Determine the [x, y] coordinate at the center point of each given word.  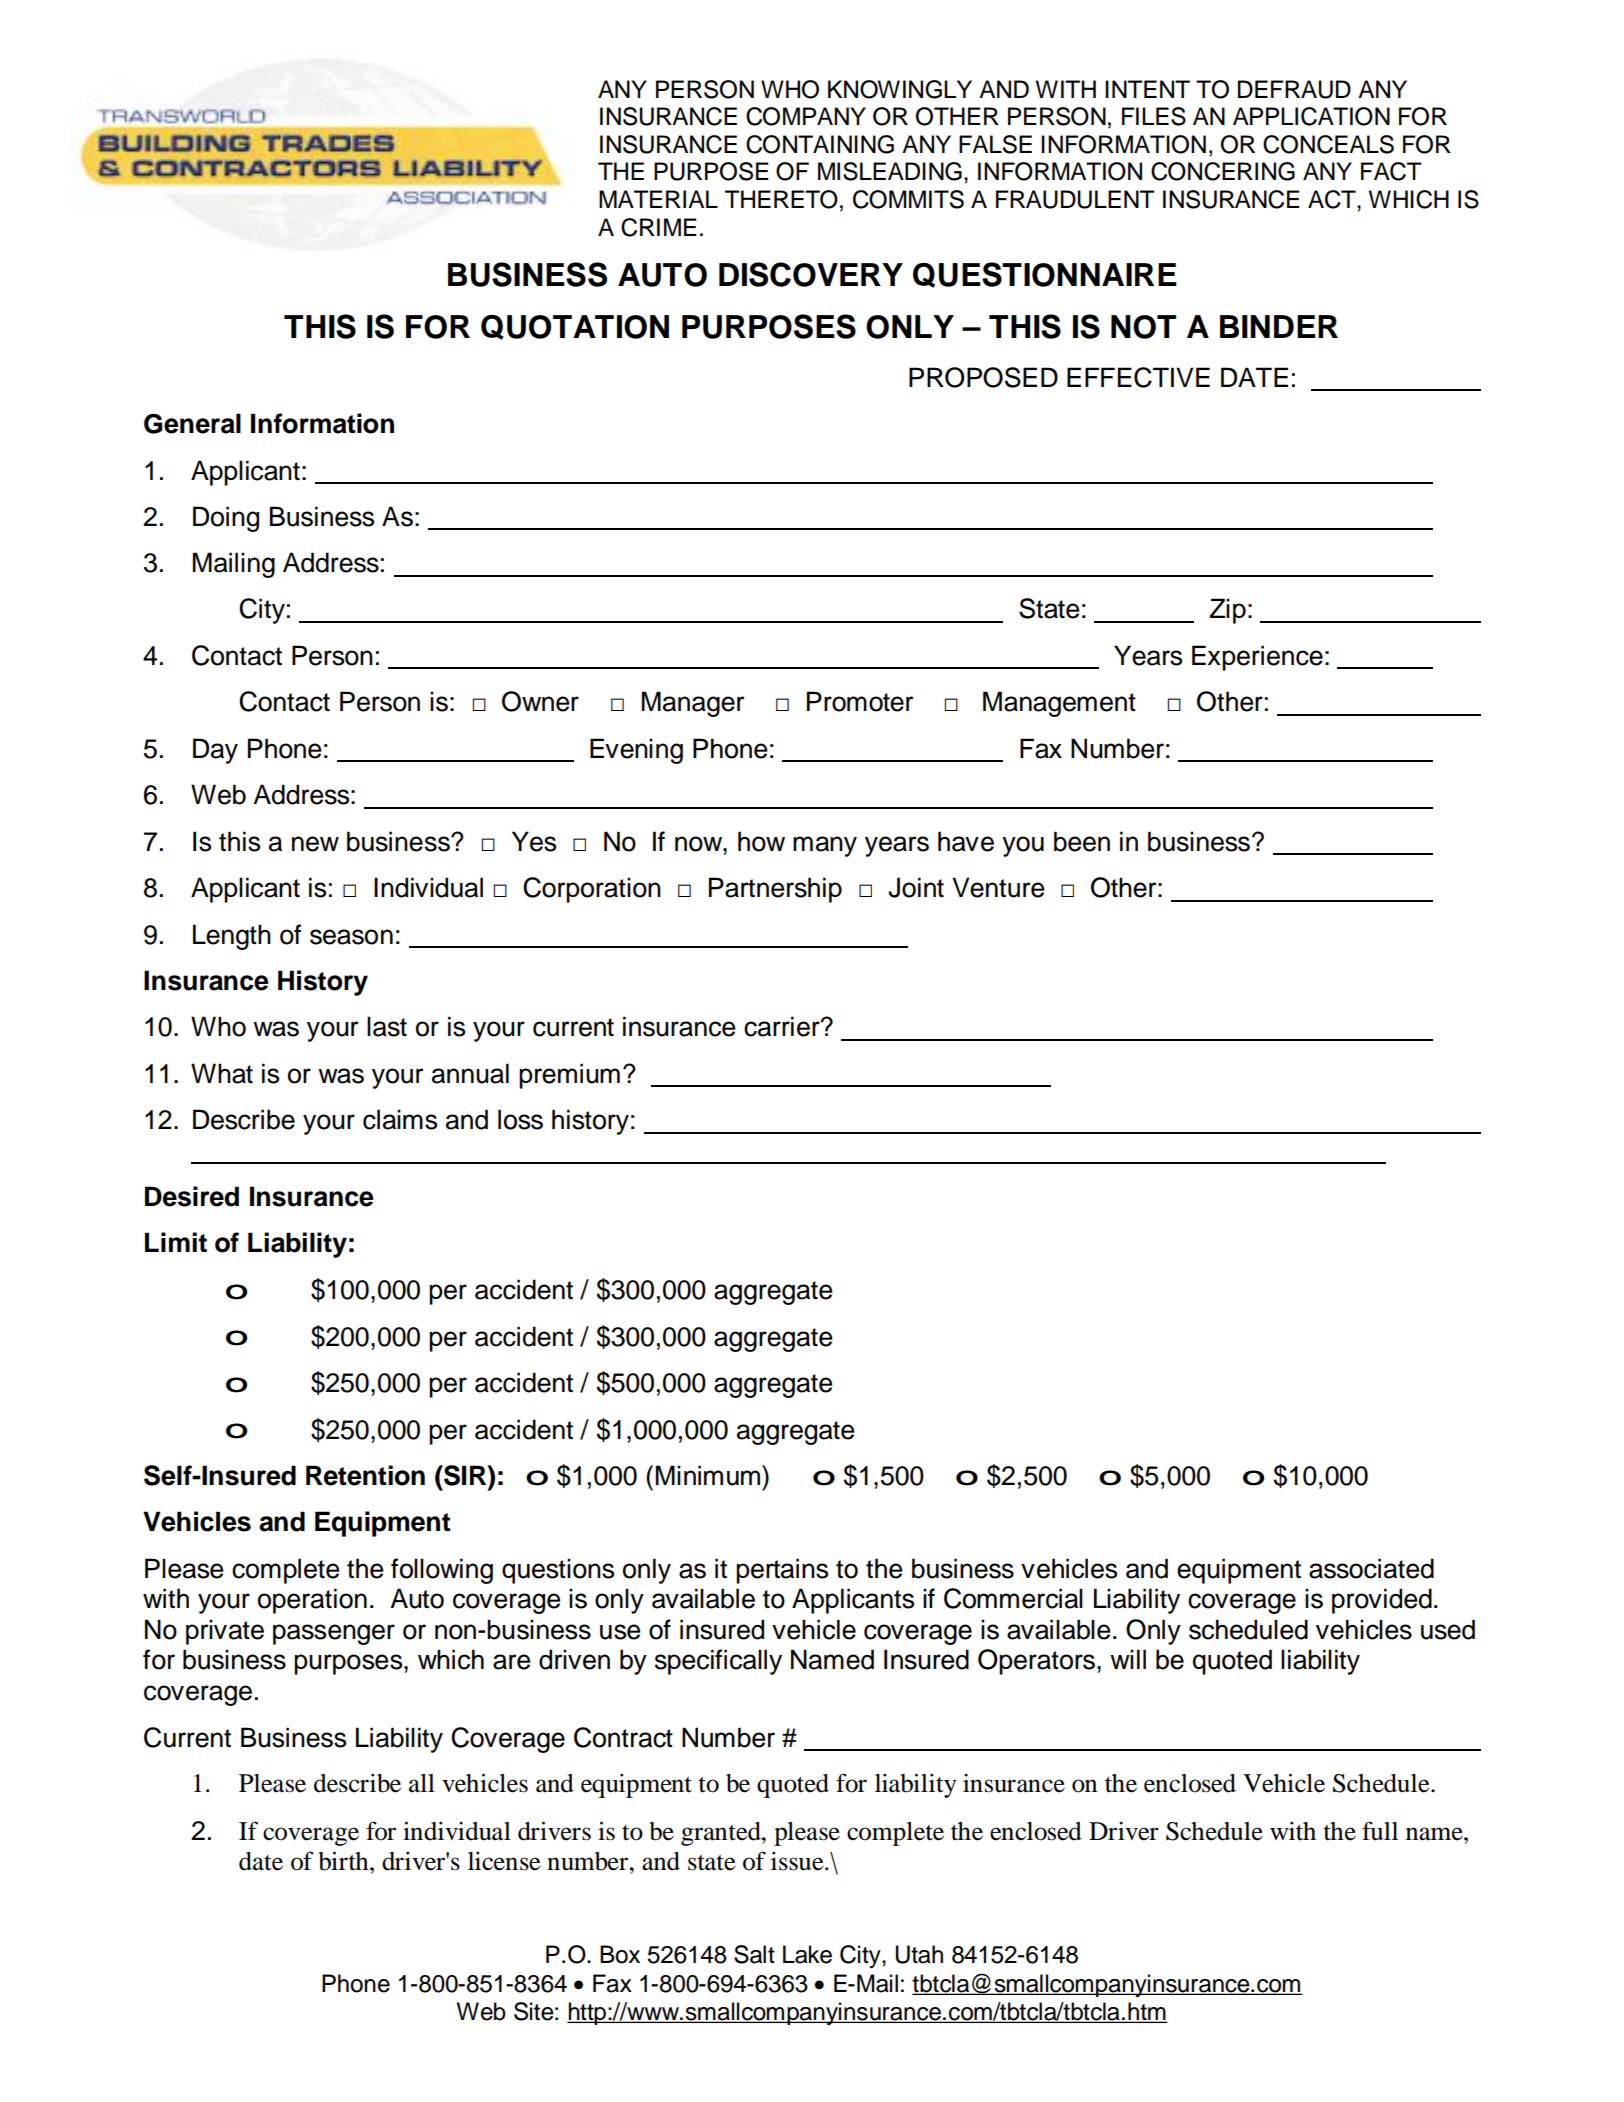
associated [1371, 1568]
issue [798, 1861]
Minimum [708, 1475]
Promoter [860, 701]
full [1380, 1831]
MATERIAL [658, 199]
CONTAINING [820, 144]
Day [215, 751]
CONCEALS [1328, 144]
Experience [1257, 658]
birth [344, 1861]
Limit [176, 1242]
